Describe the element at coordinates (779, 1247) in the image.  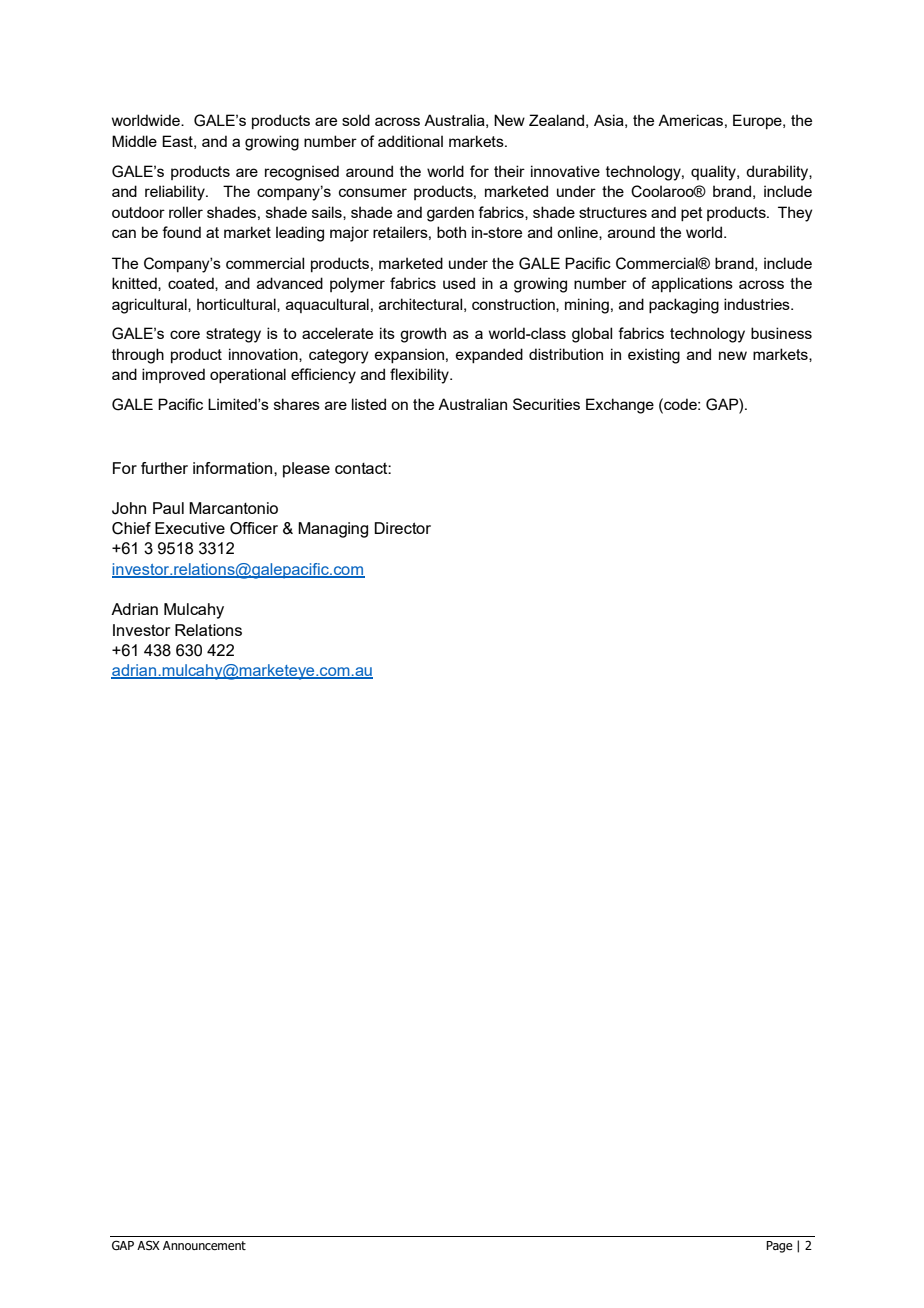
I see `Page` at that location.
